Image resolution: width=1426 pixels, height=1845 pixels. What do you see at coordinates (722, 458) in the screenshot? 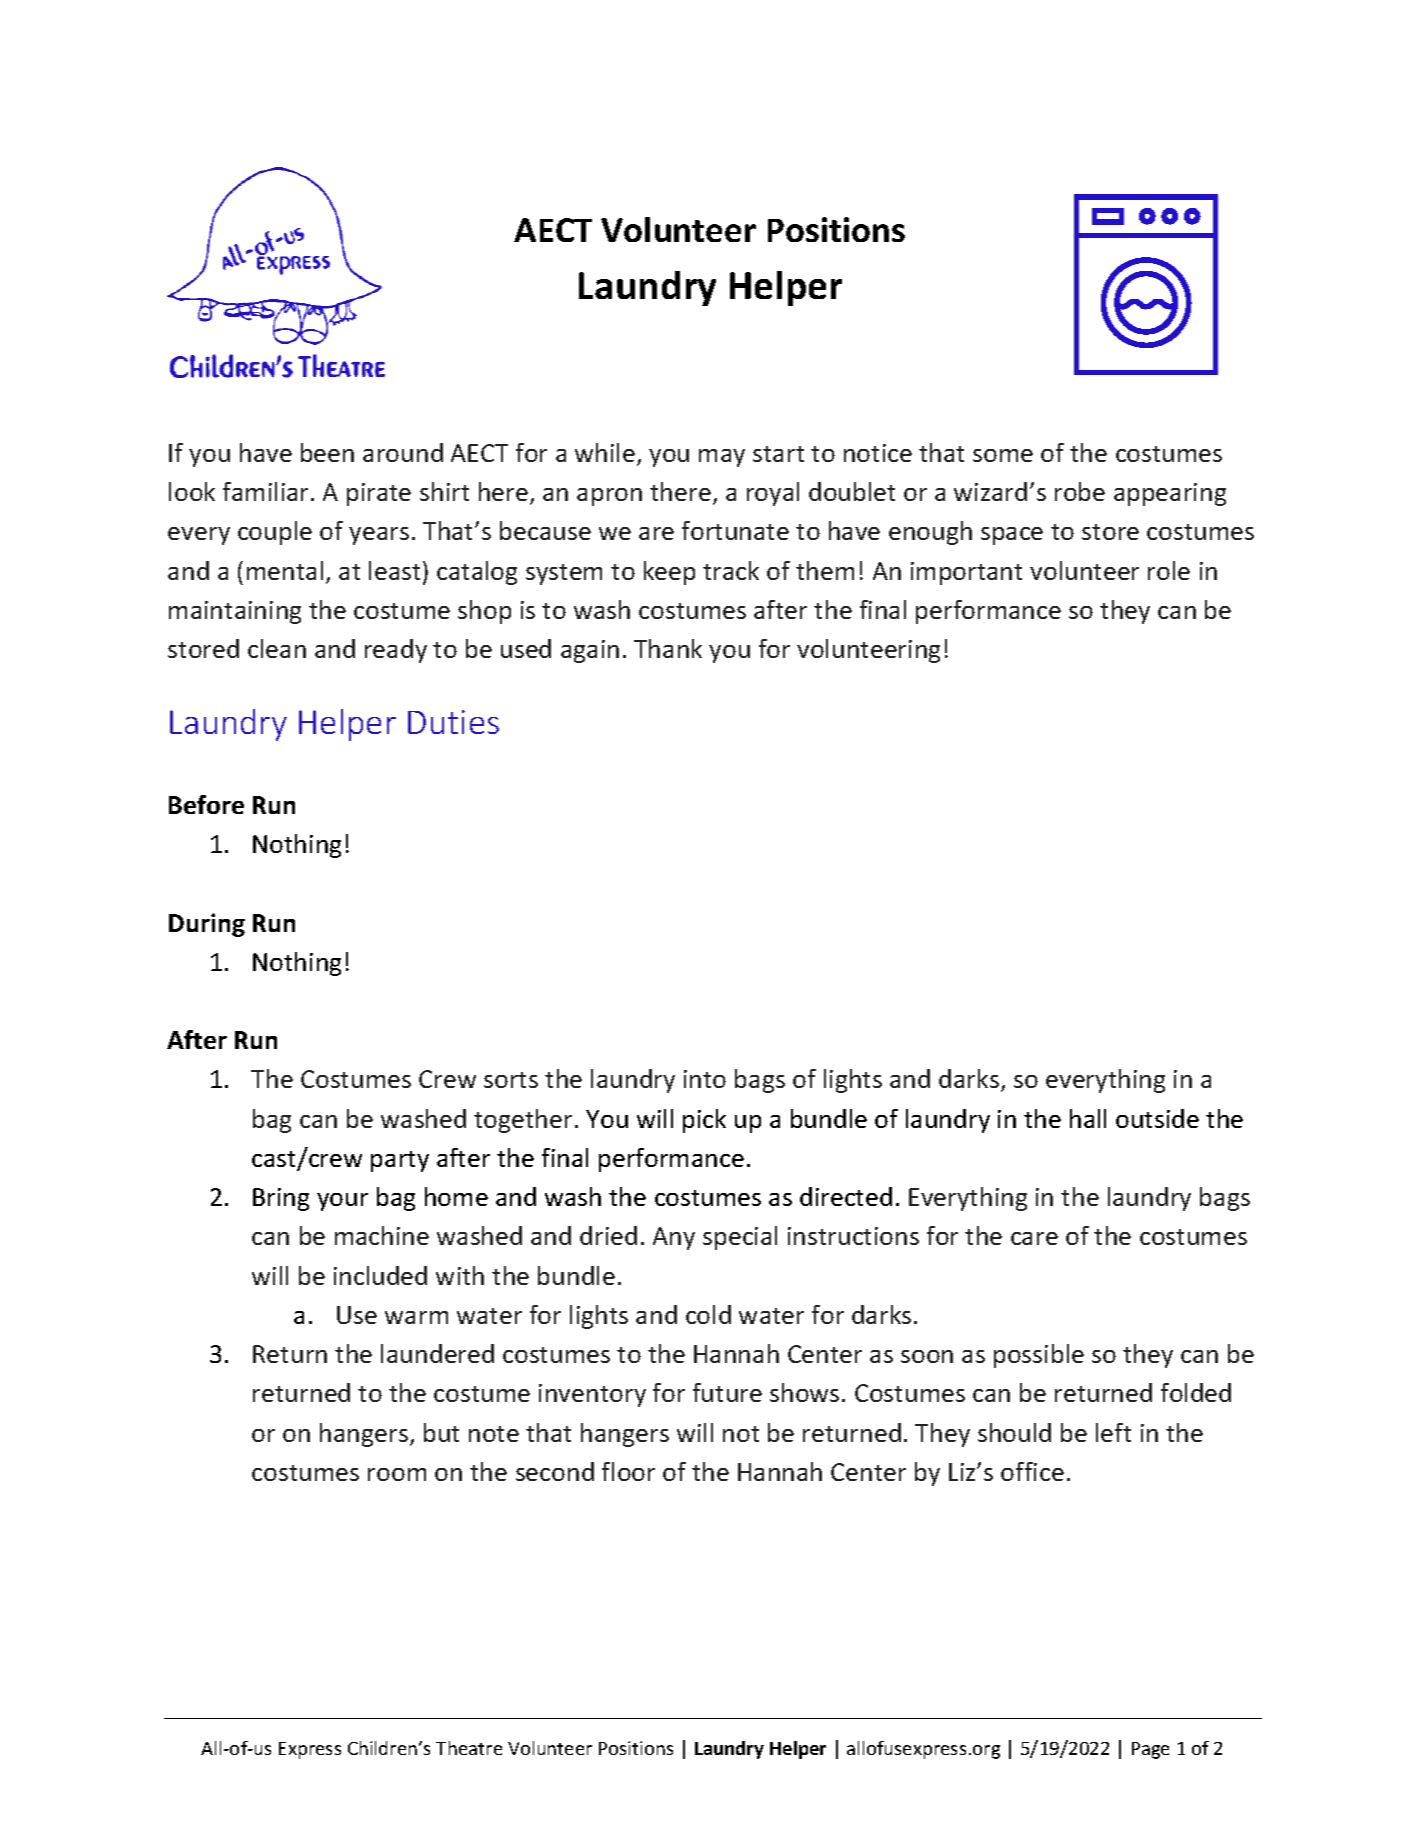
I see `may` at bounding box center [722, 458].
